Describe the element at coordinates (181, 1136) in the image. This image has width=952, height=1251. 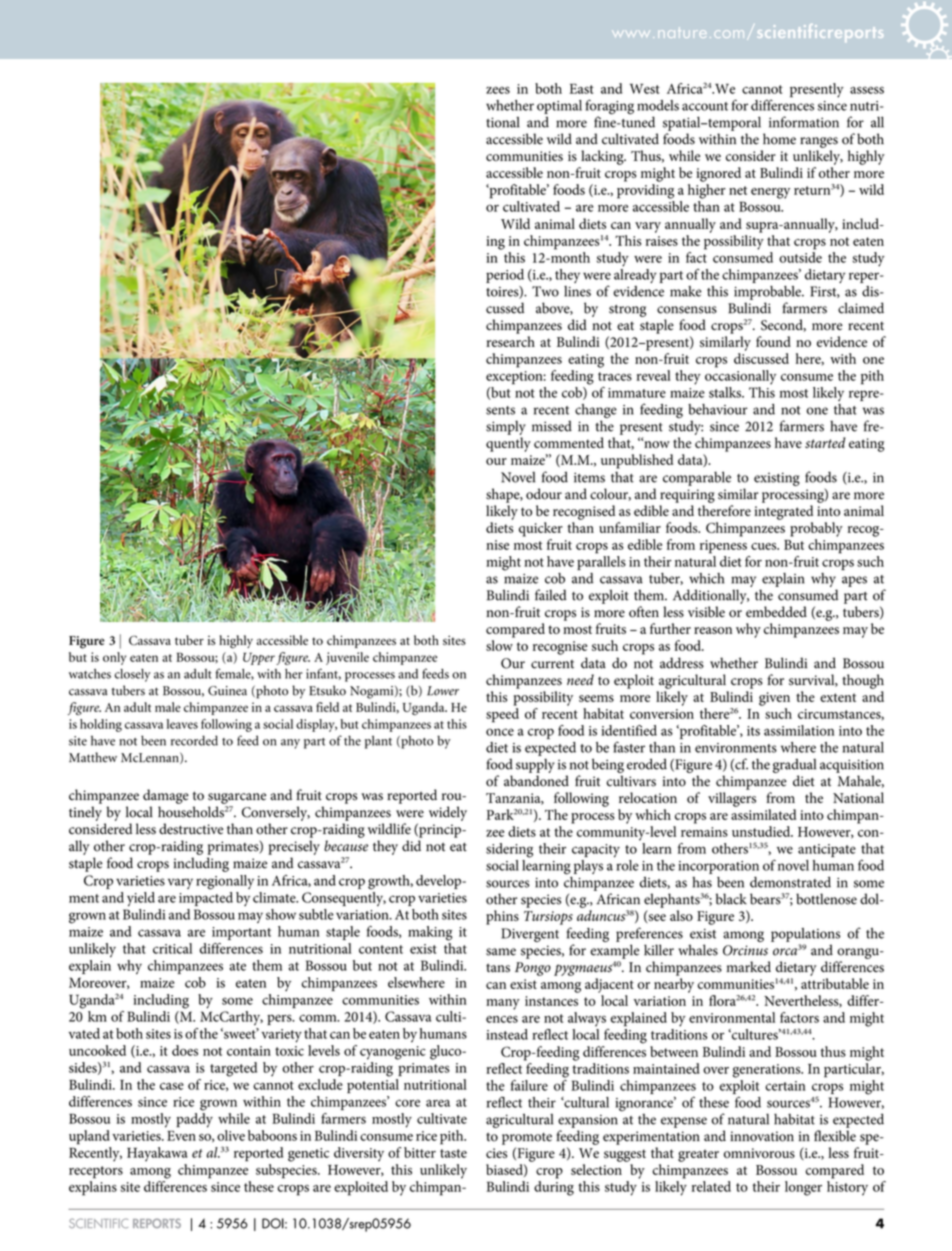
I see `Even` at that location.
